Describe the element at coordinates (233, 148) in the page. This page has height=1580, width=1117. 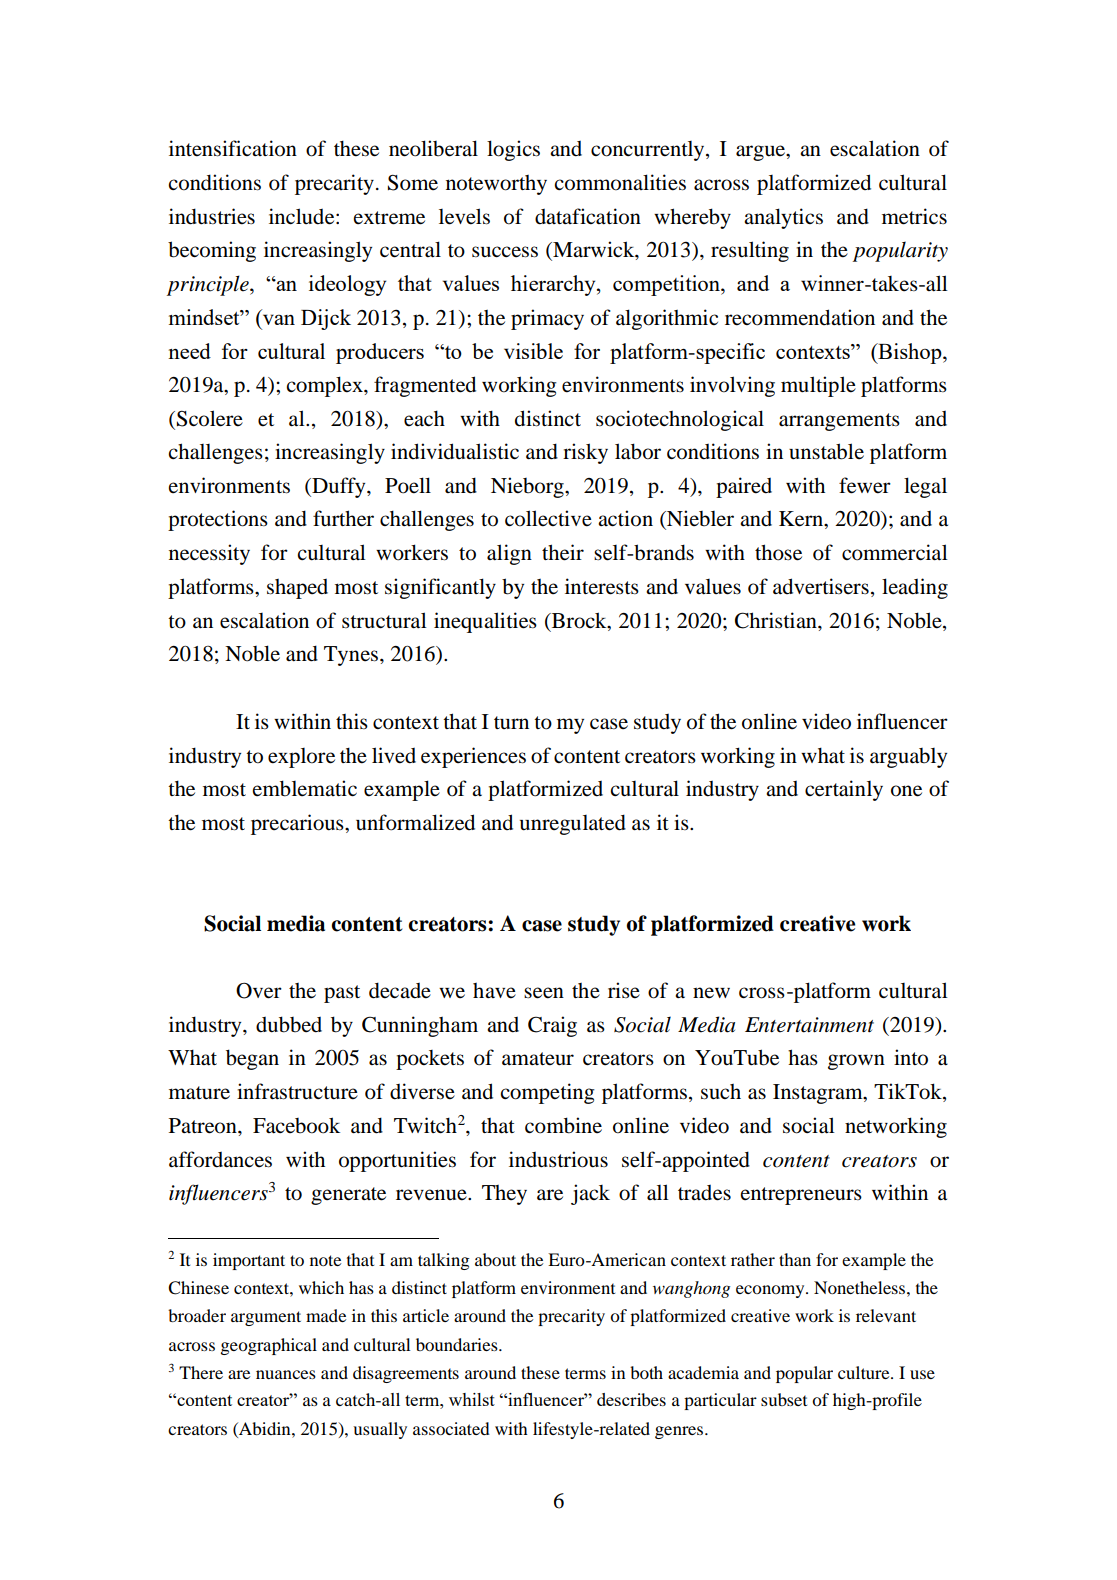
I see `intensification` at that location.
